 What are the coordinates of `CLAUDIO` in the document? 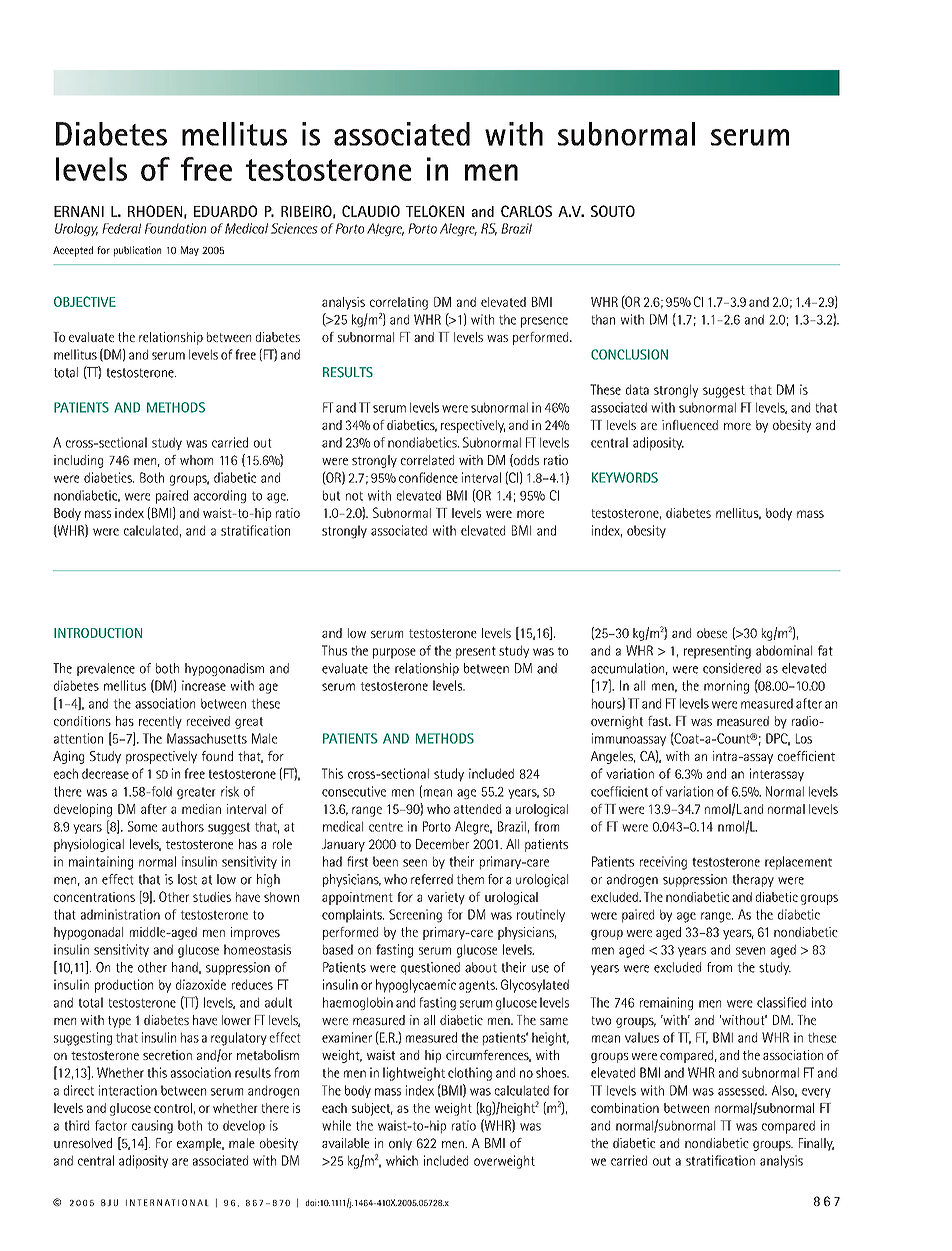 It's located at (371, 211).
